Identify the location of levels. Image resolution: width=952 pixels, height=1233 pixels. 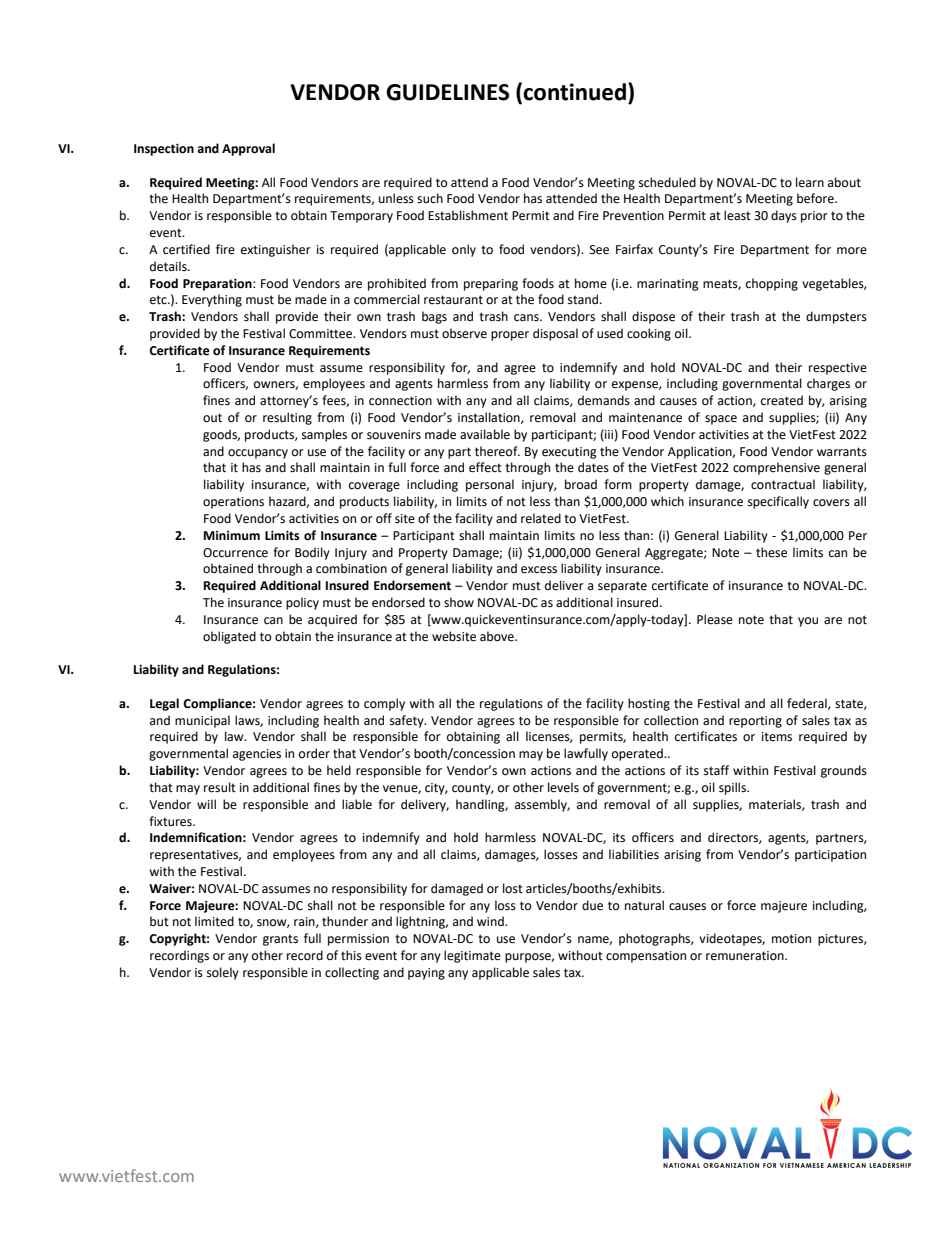
(563, 787).
